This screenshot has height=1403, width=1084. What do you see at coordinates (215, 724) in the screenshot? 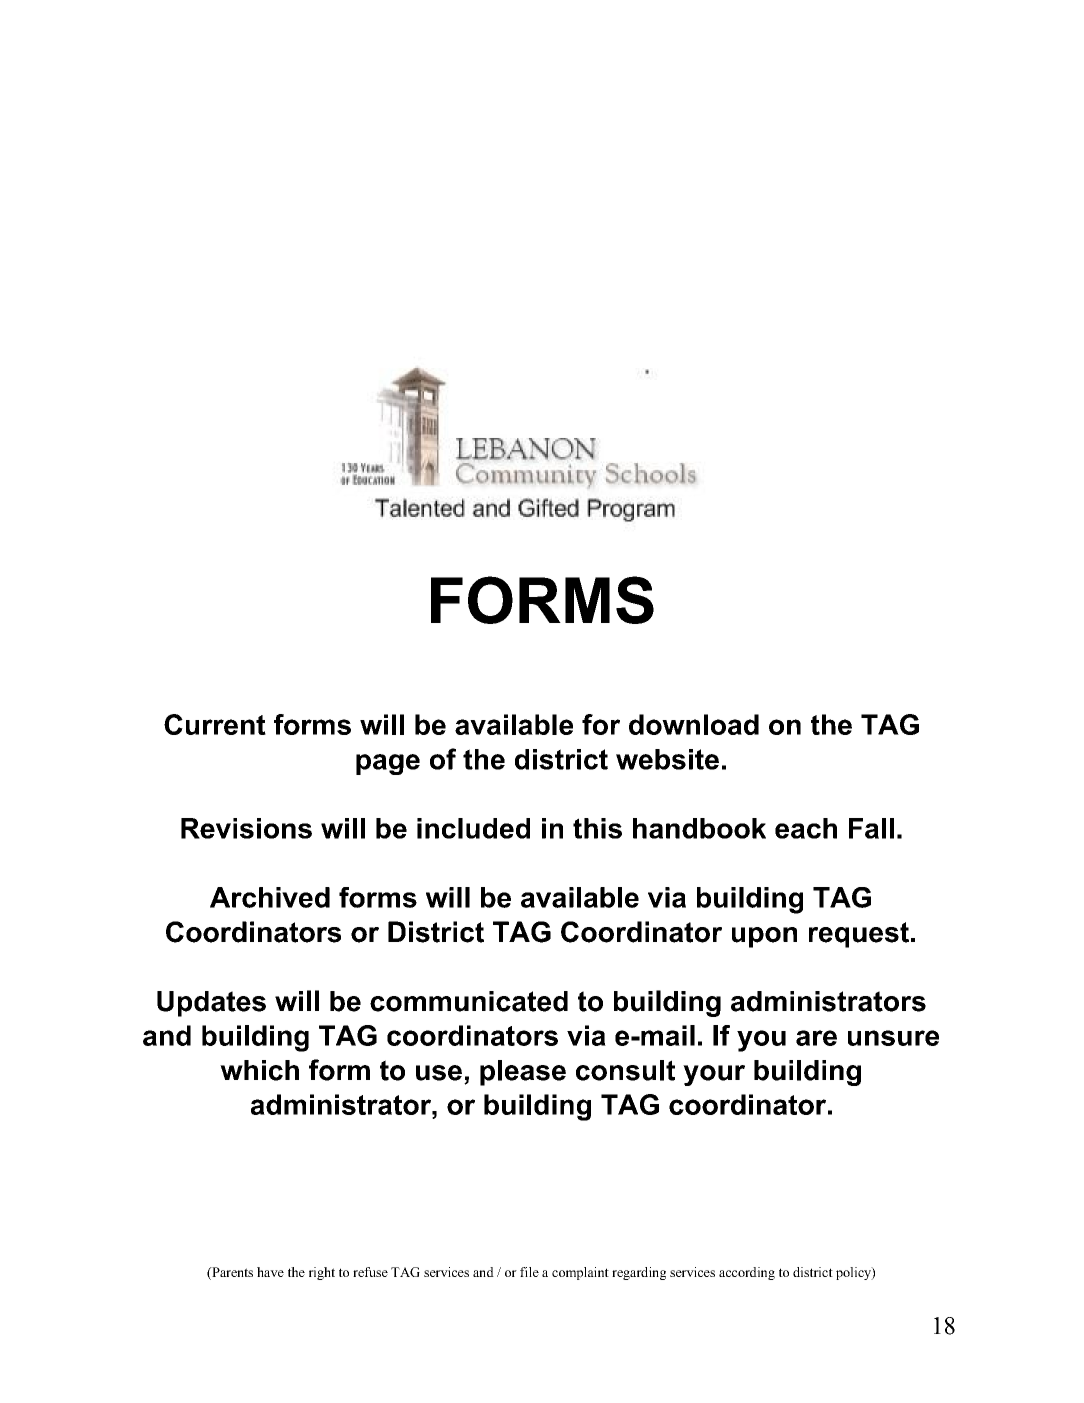
I see `Current` at bounding box center [215, 724].
